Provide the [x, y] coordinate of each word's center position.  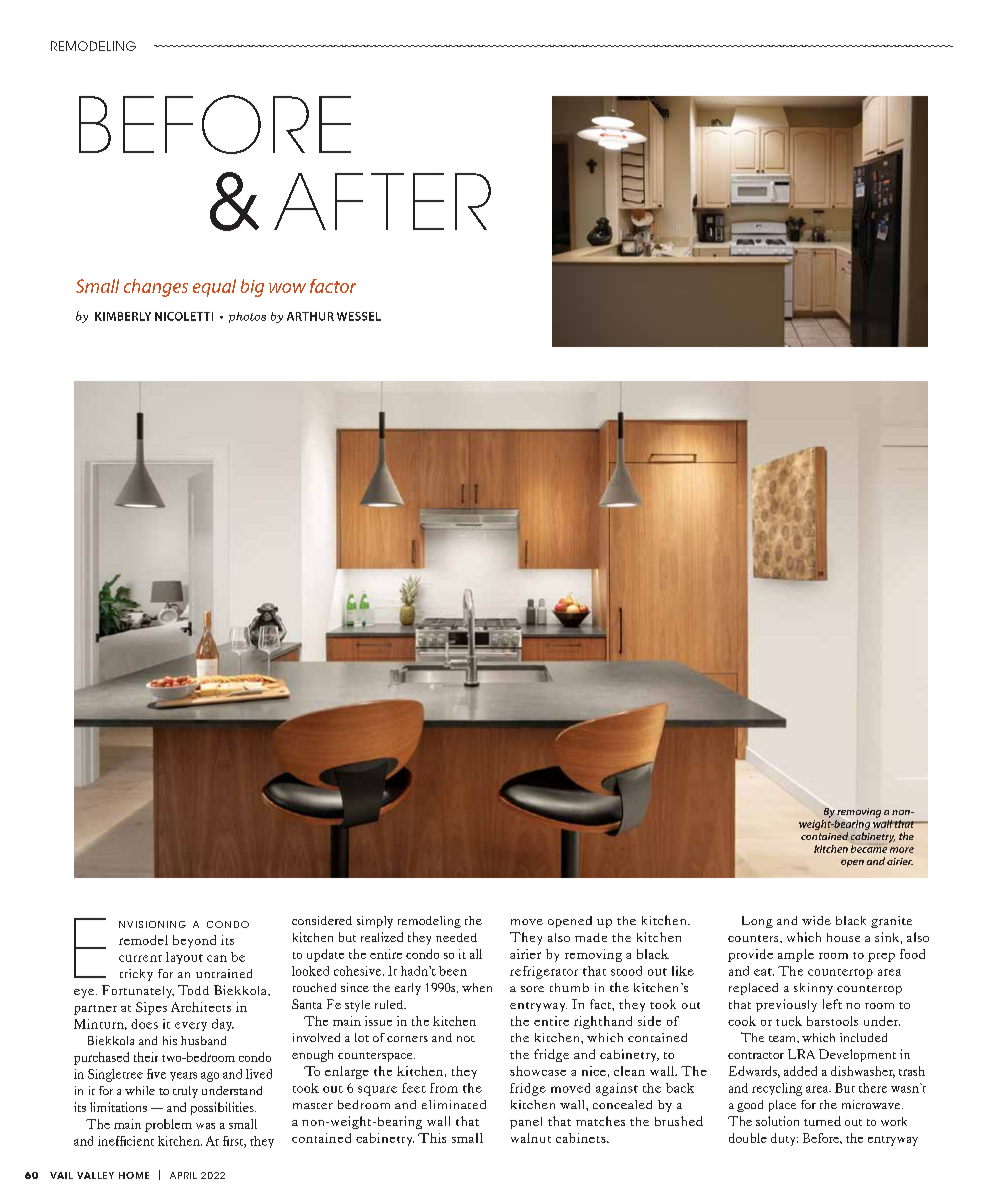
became [869, 848]
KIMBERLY [123, 316]
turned [822, 1121]
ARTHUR [310, 316]
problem [168, 1125]
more [902, 850]
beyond [194, 941]
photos [247, 317]
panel [526, 1123]
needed [456, 937]
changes [156, 288]
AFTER [382, 201]
